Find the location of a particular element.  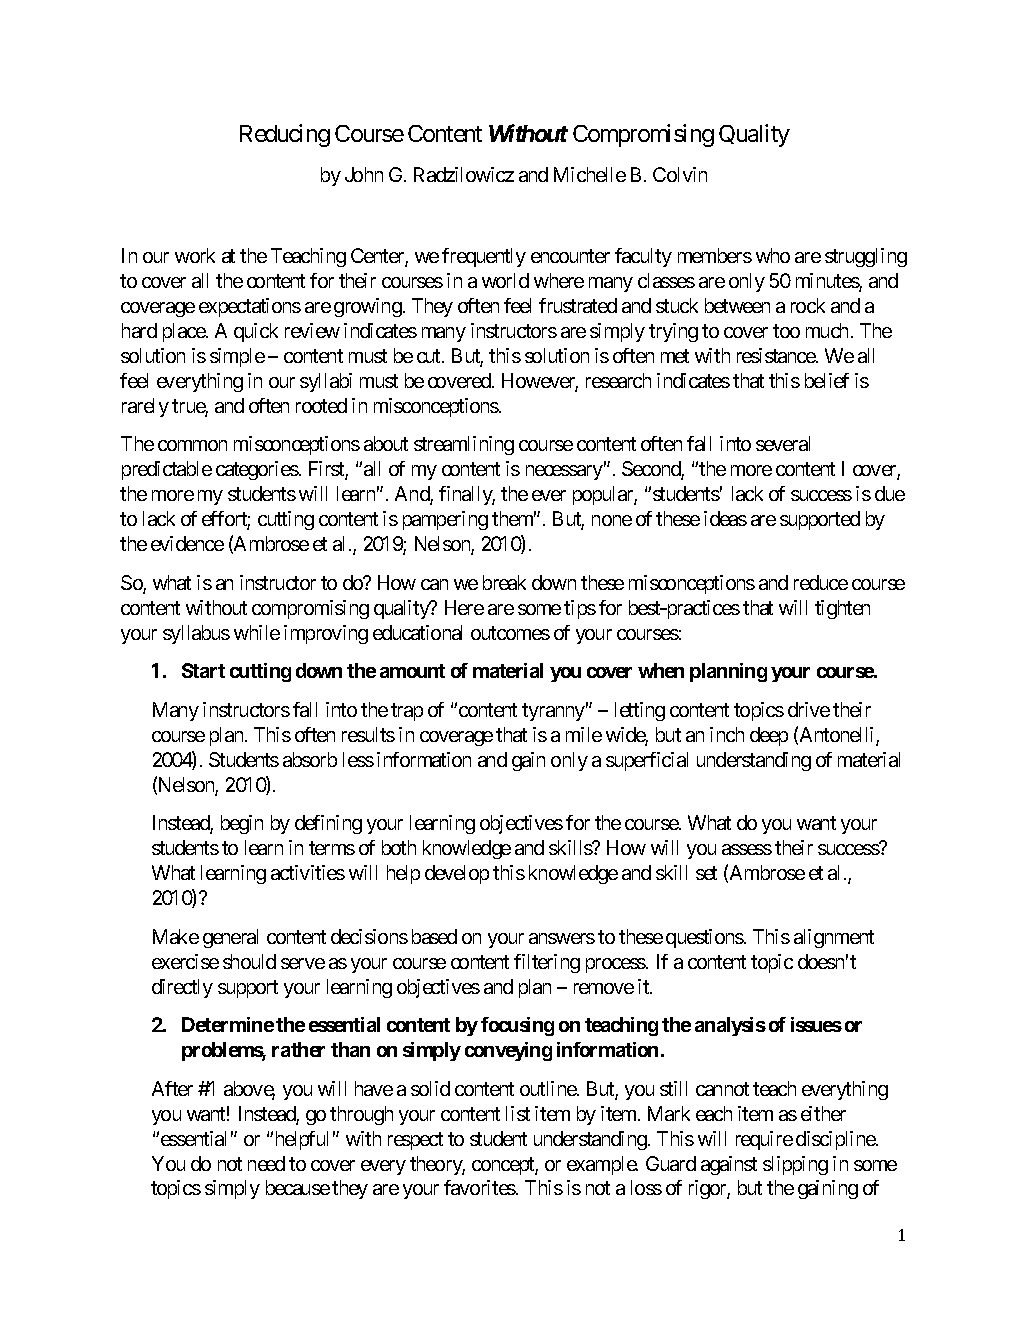

break is located at coordinates (504, 582).
